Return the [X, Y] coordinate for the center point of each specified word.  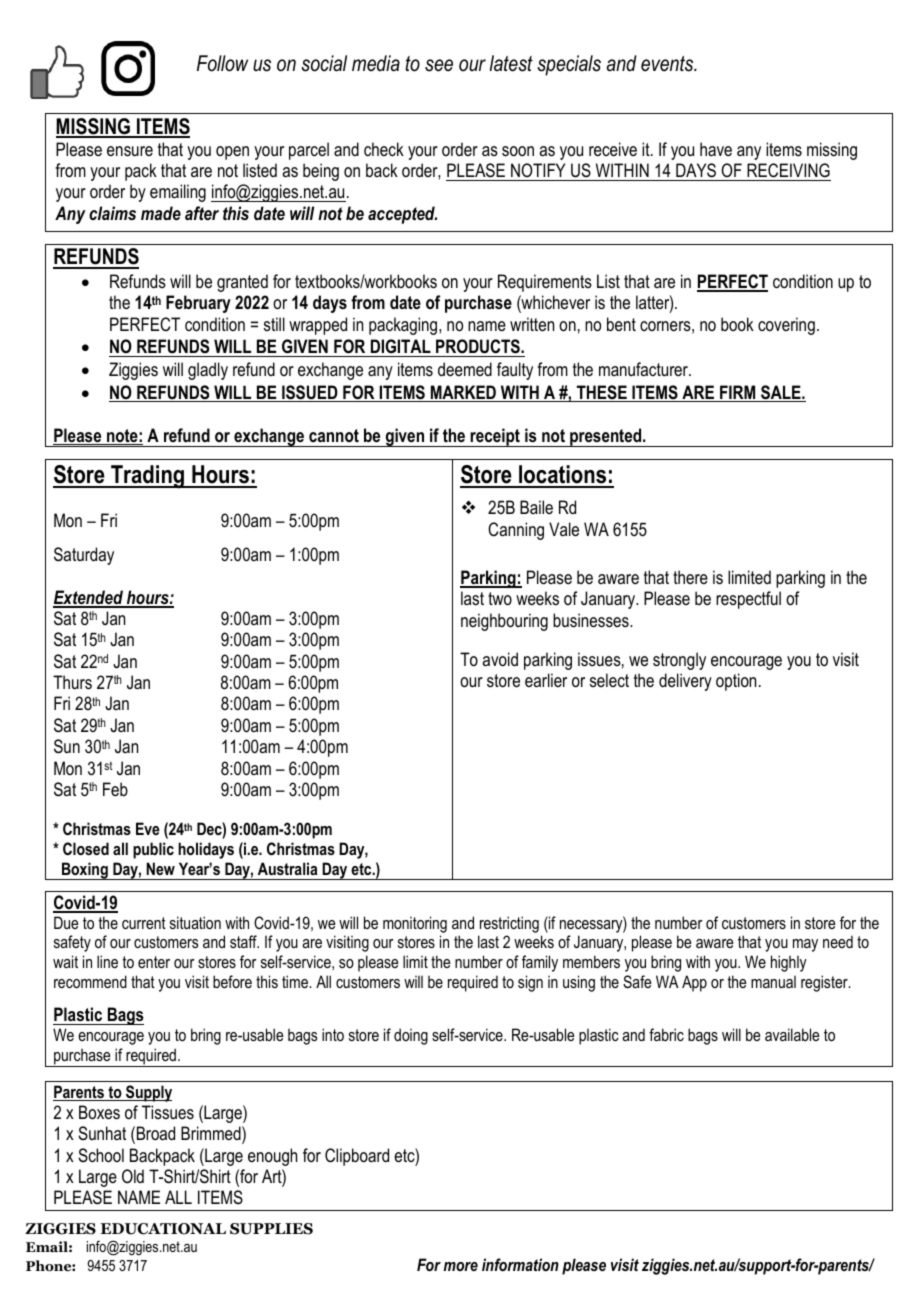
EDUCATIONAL [163, 1229]
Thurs [72, 682]
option [736, 682]
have [716, 149]
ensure [130, 151]
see [439, 65]
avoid [500, 659]
